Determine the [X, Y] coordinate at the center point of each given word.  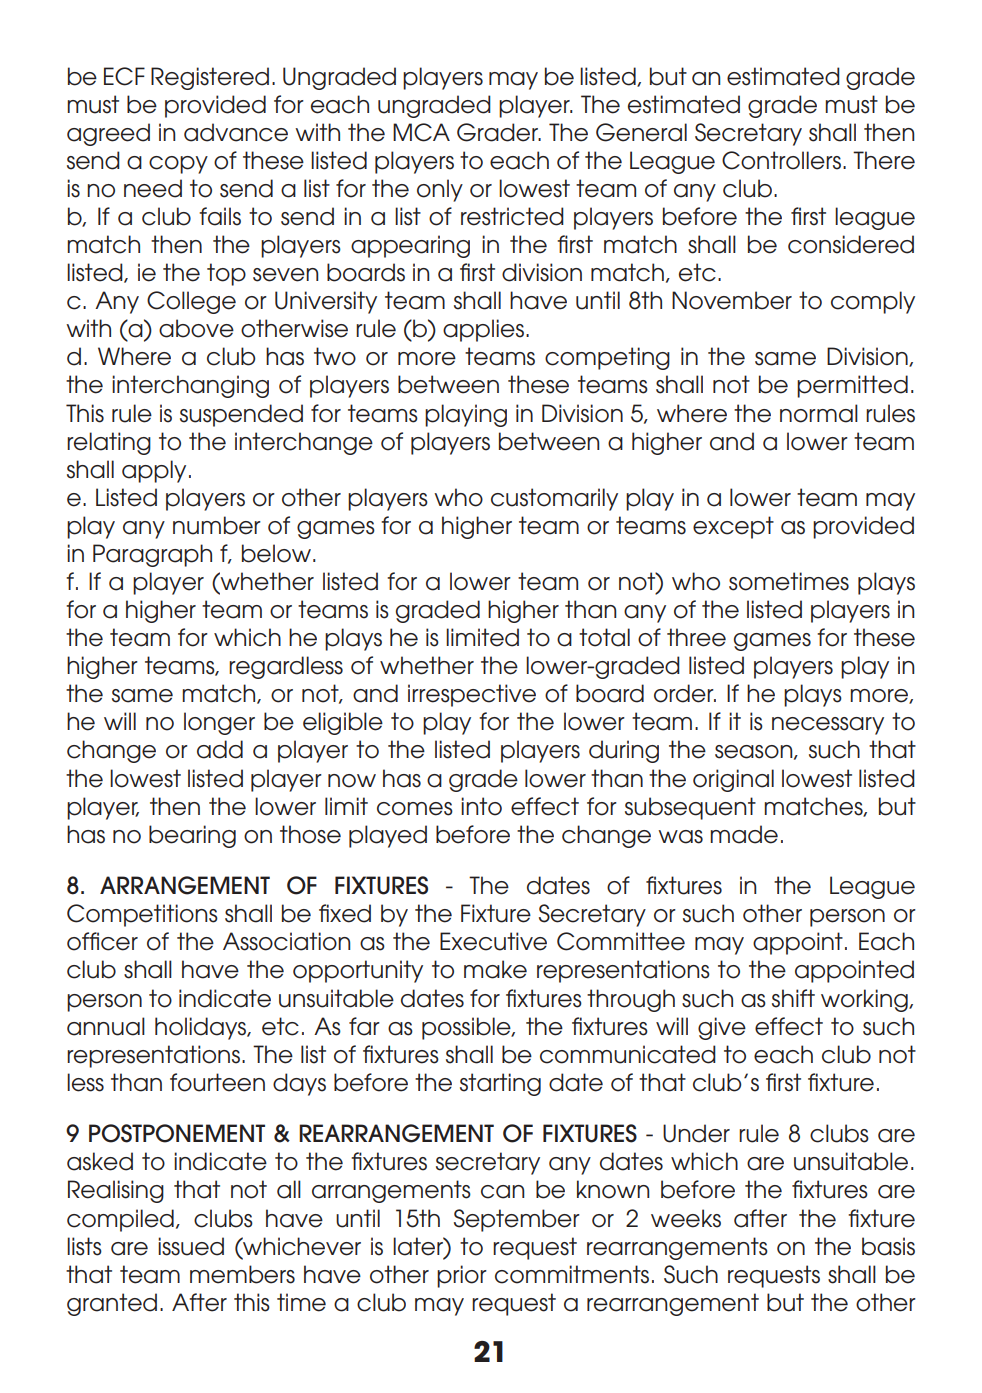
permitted [852, 386]
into [481, 806]
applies [483, 330]
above [196, 328]
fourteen [217, 1082]
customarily [554, 499]
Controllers [781, 160]
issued [191, 1246]
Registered [210, 78]
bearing [192, 836]
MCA [421, 132]
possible [467, 1028]
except [733, 527]
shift [793, 998]
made [744, 834]
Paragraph [152, 555]
